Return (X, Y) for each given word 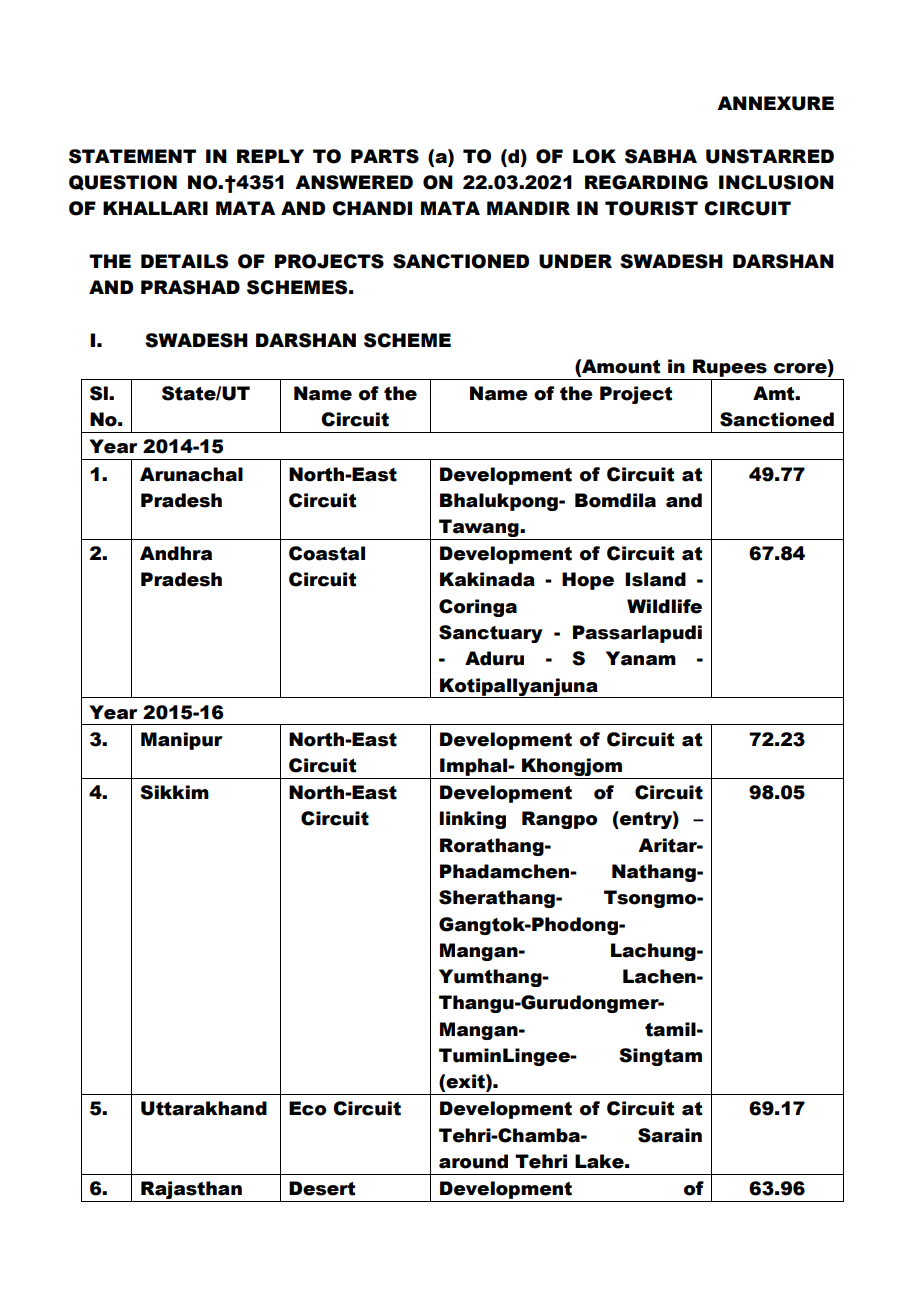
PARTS (385, 156)
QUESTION (123, 182)
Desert (322, 1188)
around (473, 1161)
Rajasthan (191, 1190)
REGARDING (646, 182)
